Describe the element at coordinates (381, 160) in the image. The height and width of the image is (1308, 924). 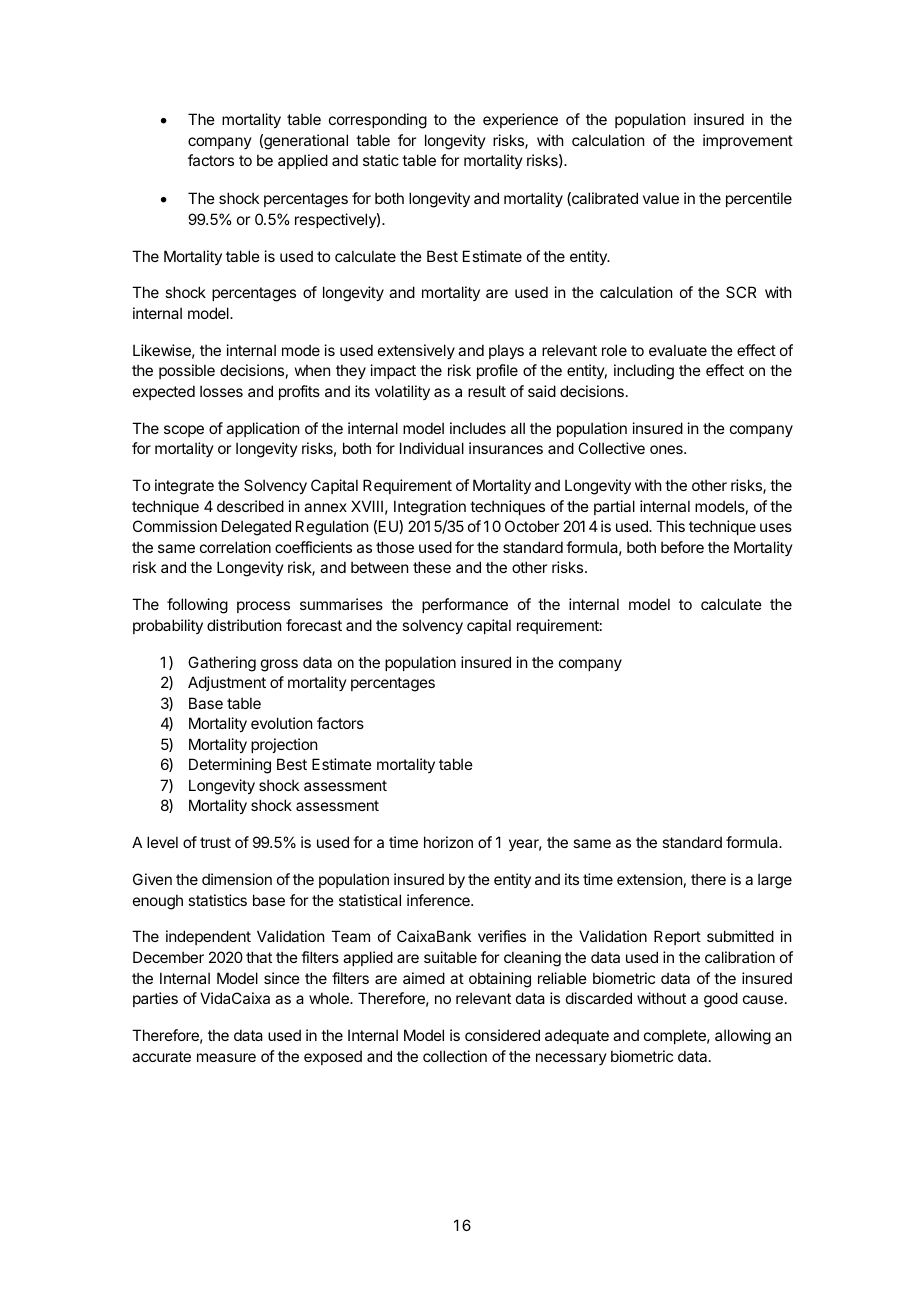
I see `static` at that location.
